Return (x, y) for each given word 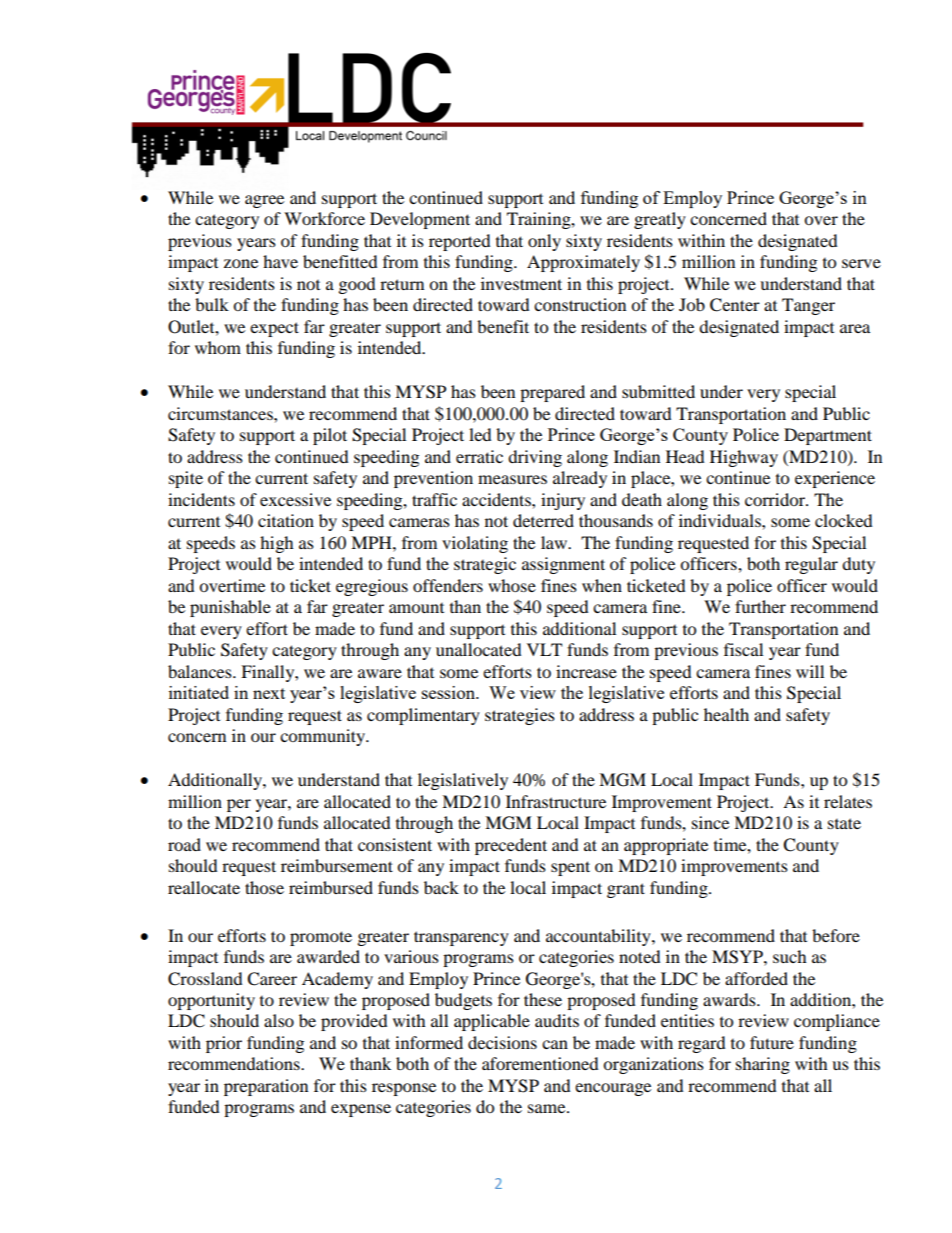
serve (861, 263)
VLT (544, 649)
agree (264, 201)
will (810, 671)
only (544, 242)
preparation (266, 1087)
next (269, 693)
